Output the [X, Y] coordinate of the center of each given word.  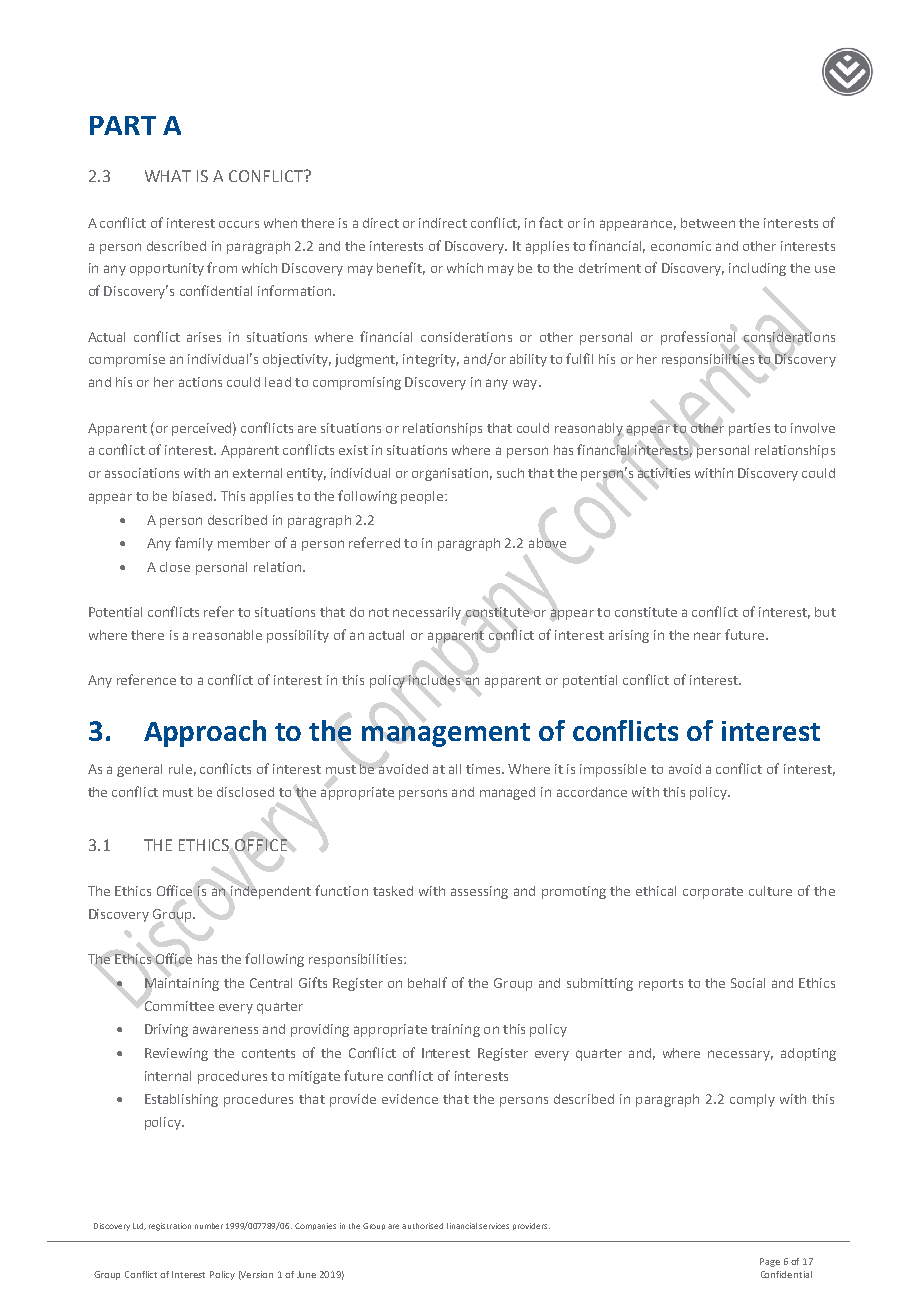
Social [748, 983]
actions [200, 382]
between [708, 223]
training [455, 1030]
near [707, 636]
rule [180, 769]
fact [551, 222]
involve [813, 428]
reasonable [227, 635]
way [525, 384]
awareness [225, 1030]
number [209, 1226]
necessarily [427, 613]
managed [507, 793]
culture [770, 891]
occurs [239, 224]
